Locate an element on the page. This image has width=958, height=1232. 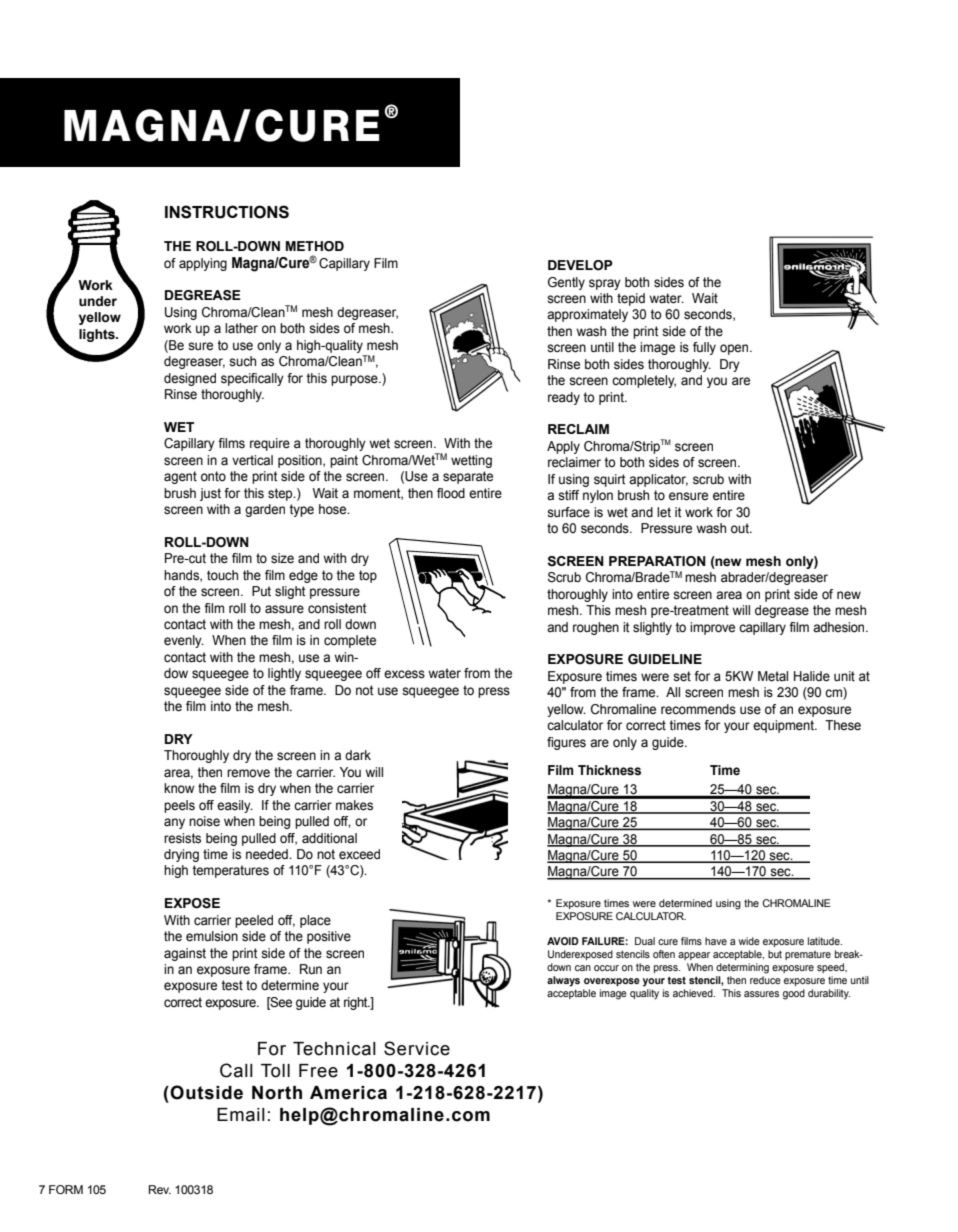
designed is located at coordinates (190, 379).
